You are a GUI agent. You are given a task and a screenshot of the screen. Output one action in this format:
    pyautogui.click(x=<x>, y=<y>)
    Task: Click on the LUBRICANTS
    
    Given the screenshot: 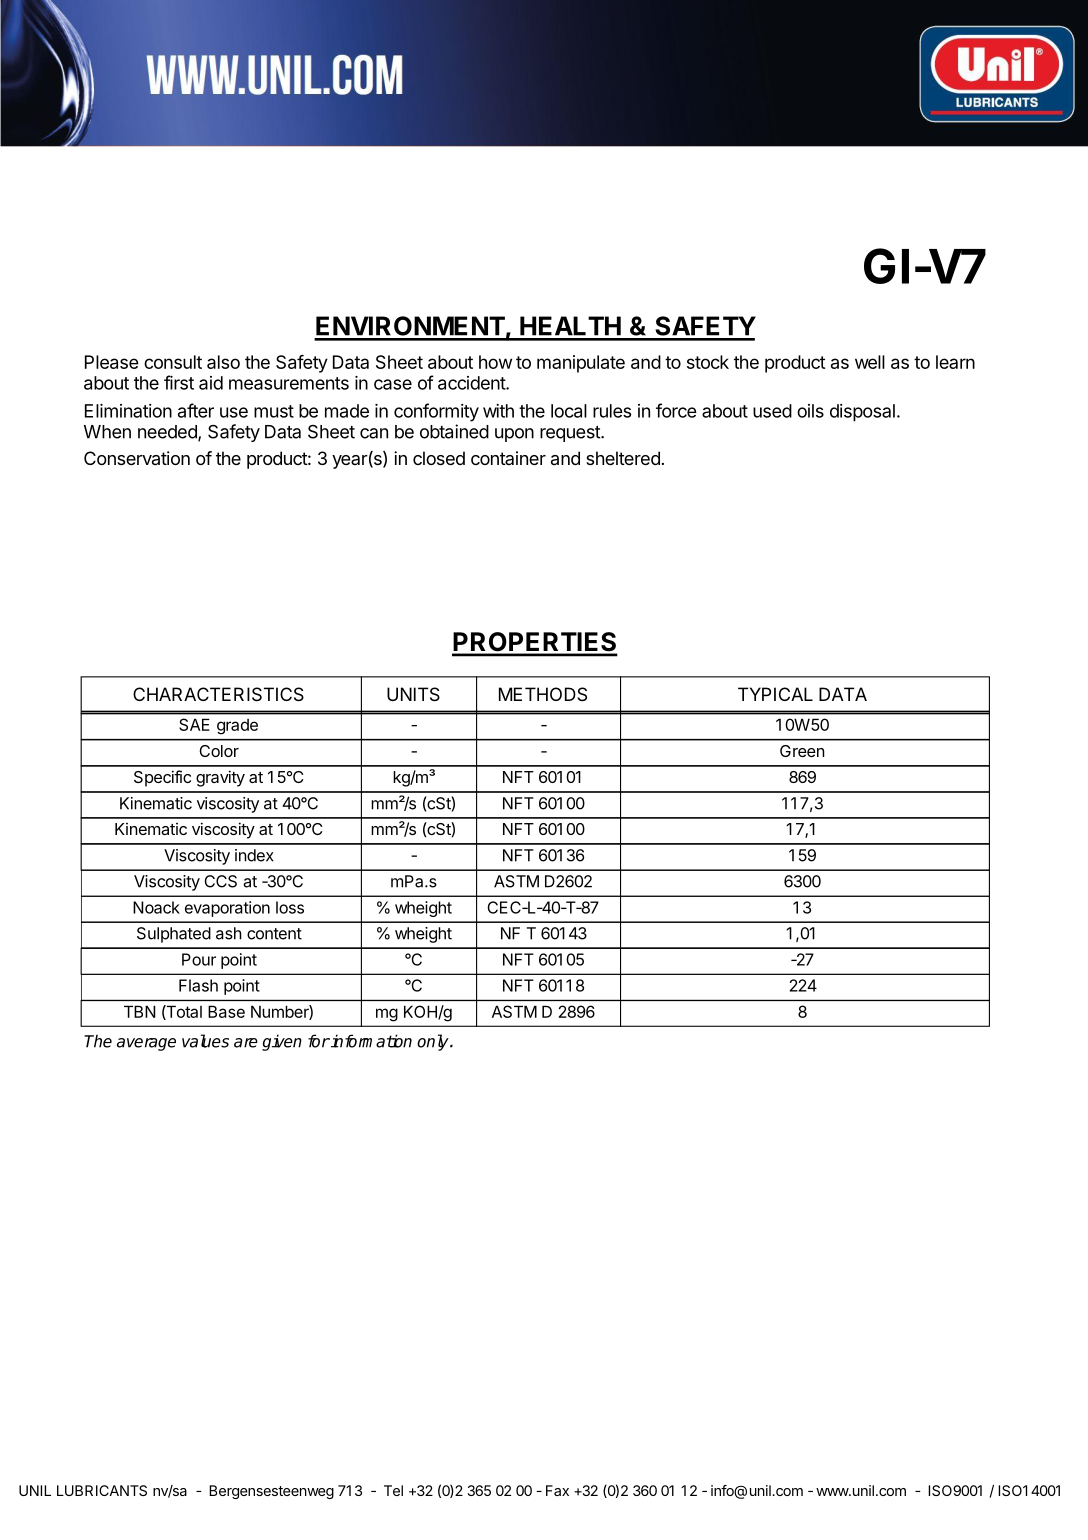 What is the action you would take?
    pyautogui.click(x=102, y=1490)
